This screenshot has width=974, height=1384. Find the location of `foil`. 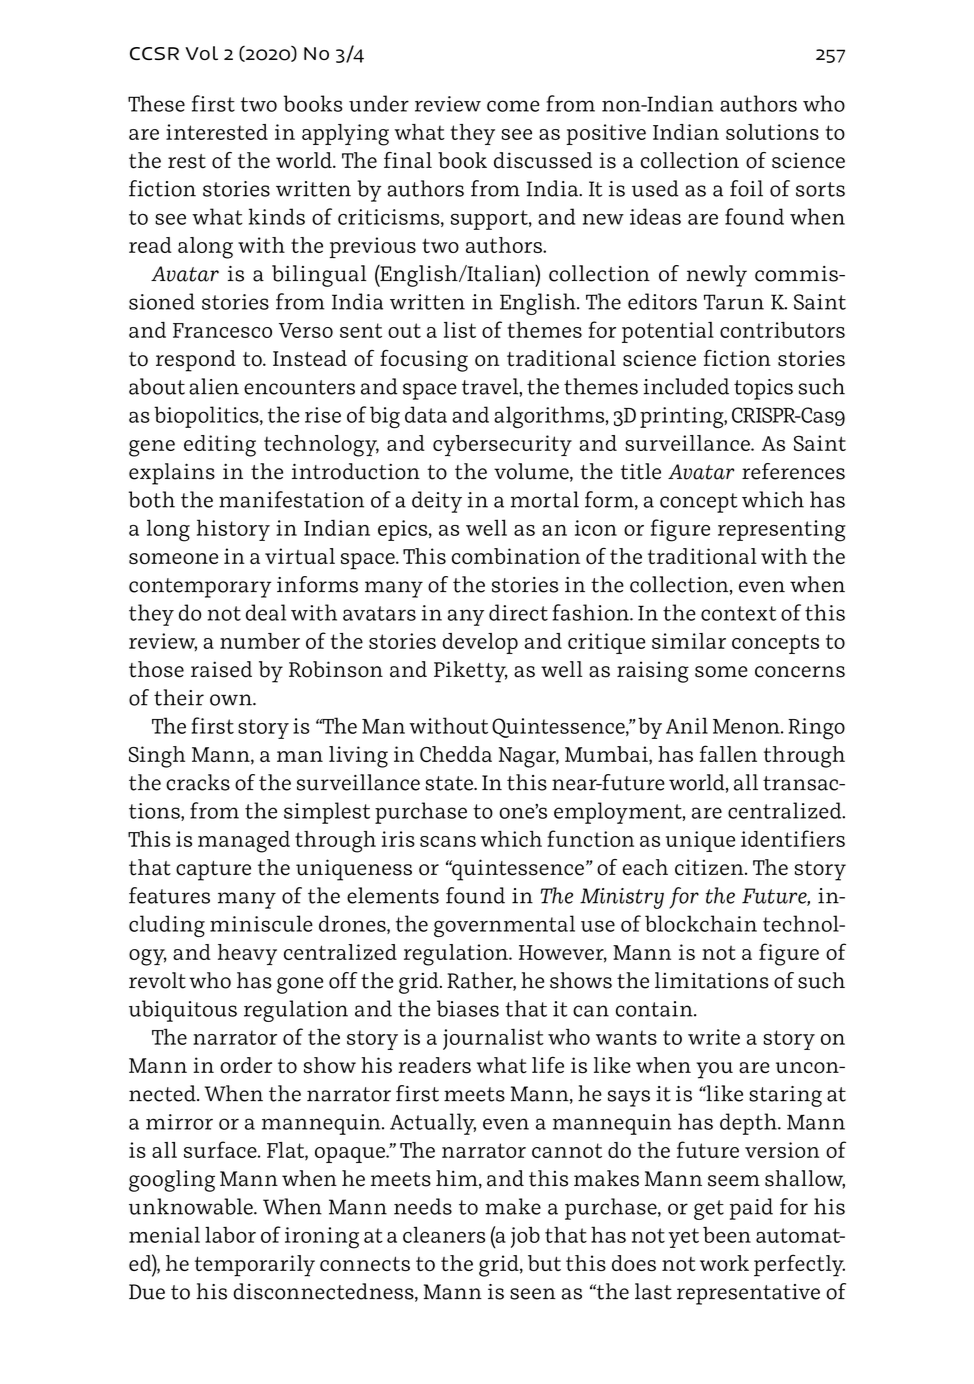

foil is located at coordinates (746, 188).
